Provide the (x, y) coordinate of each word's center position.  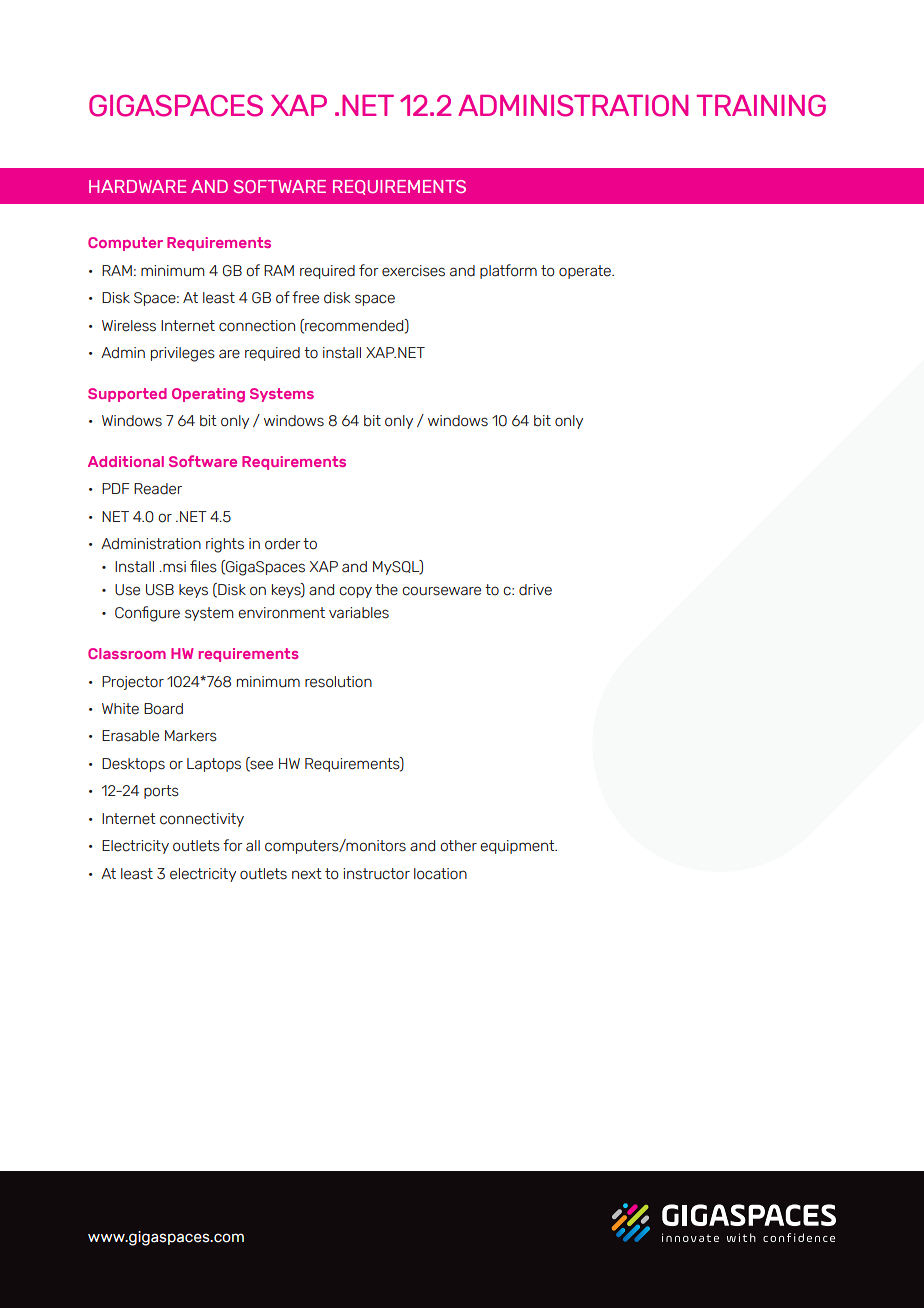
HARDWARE (137, 186)
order (283, 544)
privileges (183, 354)
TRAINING (761, 106)
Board (163, 709)
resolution (338, 682)
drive (535, 590)
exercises (413, 271)
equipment (518, 847)
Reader (158, 489)
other (458, 846)
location (440, 874)
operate (586, 272)
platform (508, 271)
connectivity (202, 820)
